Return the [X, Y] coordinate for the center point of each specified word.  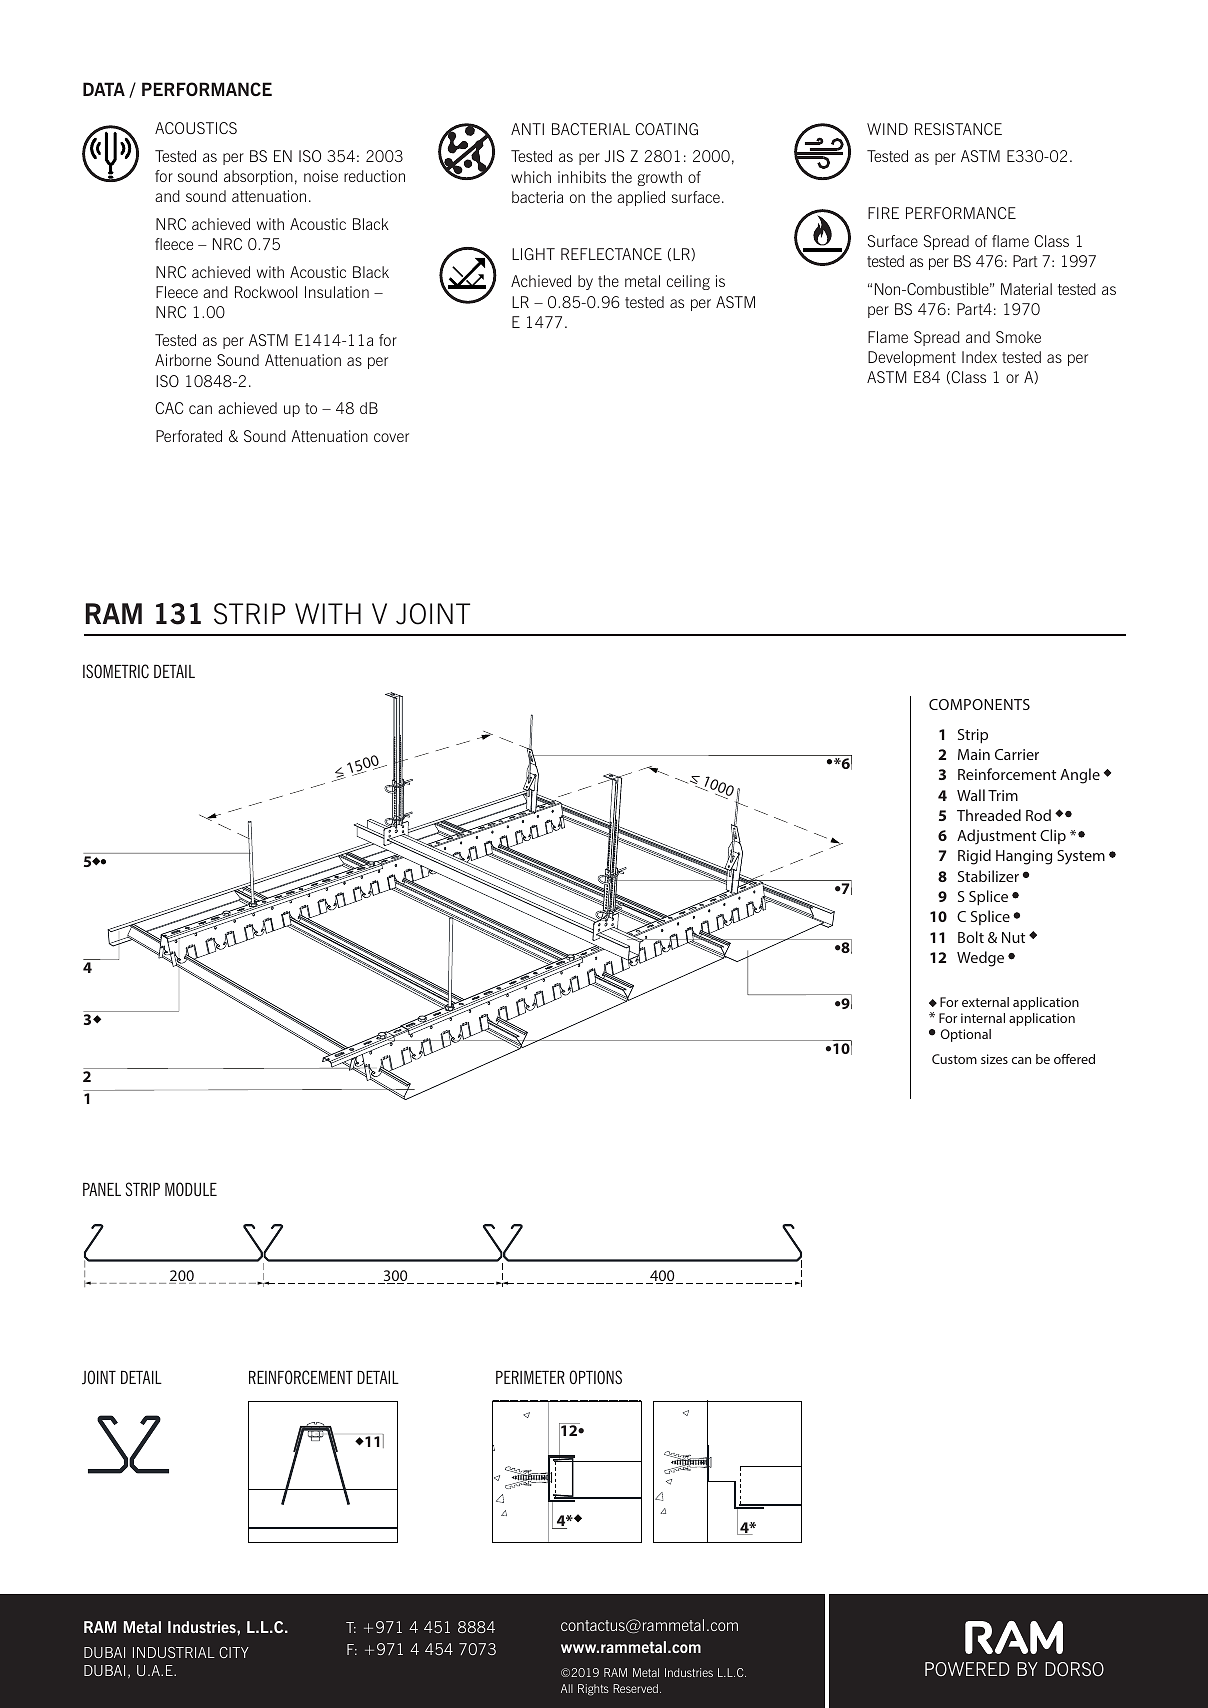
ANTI [527, 129]
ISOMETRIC [116, 671]
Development [912, 358]
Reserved [635, 1688]
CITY [234, 1652]
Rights [593, 1690]
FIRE [883, 213]
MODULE [191, 1189]
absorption [258, 177]
